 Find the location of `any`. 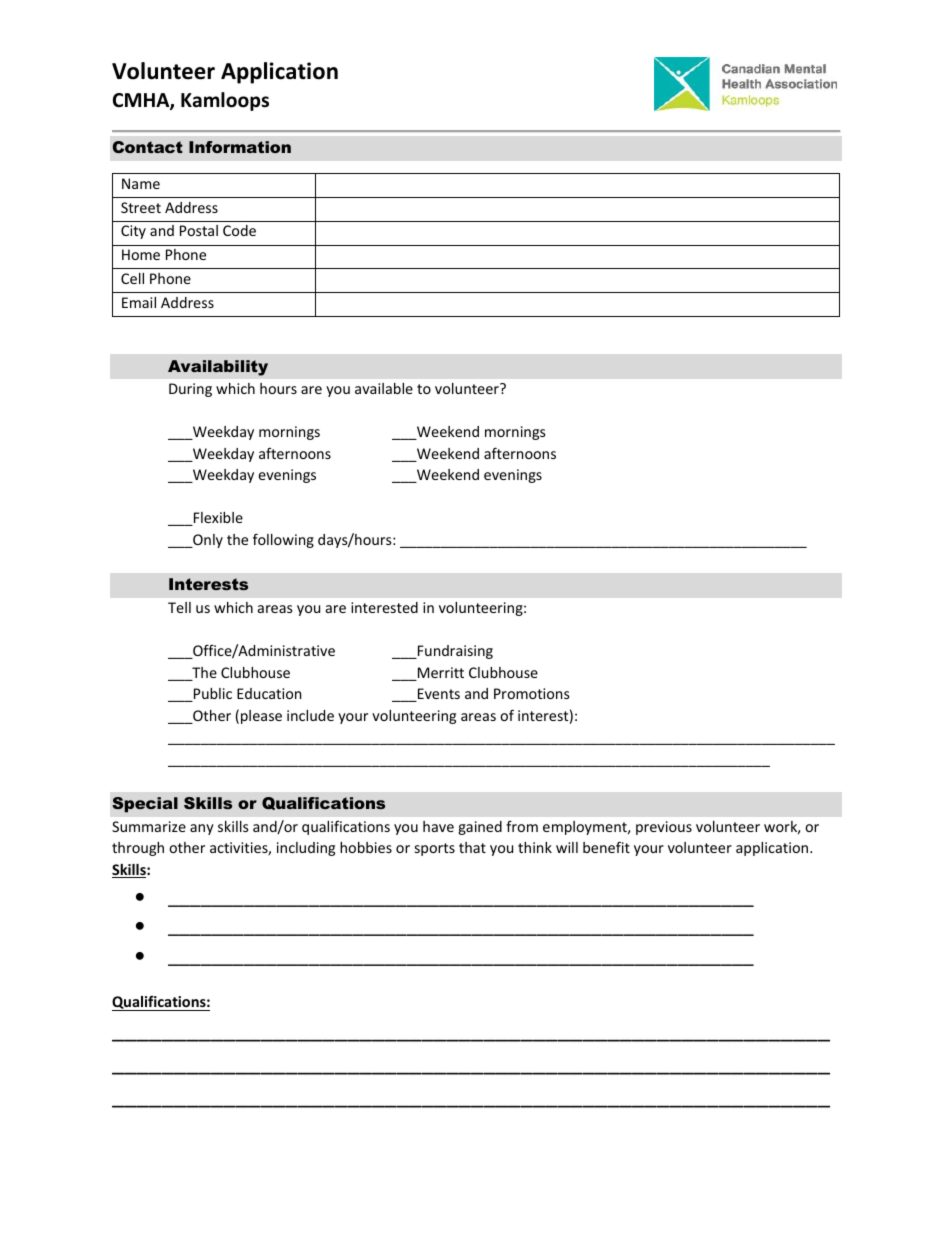

any is located at coordinates (202, 829).
